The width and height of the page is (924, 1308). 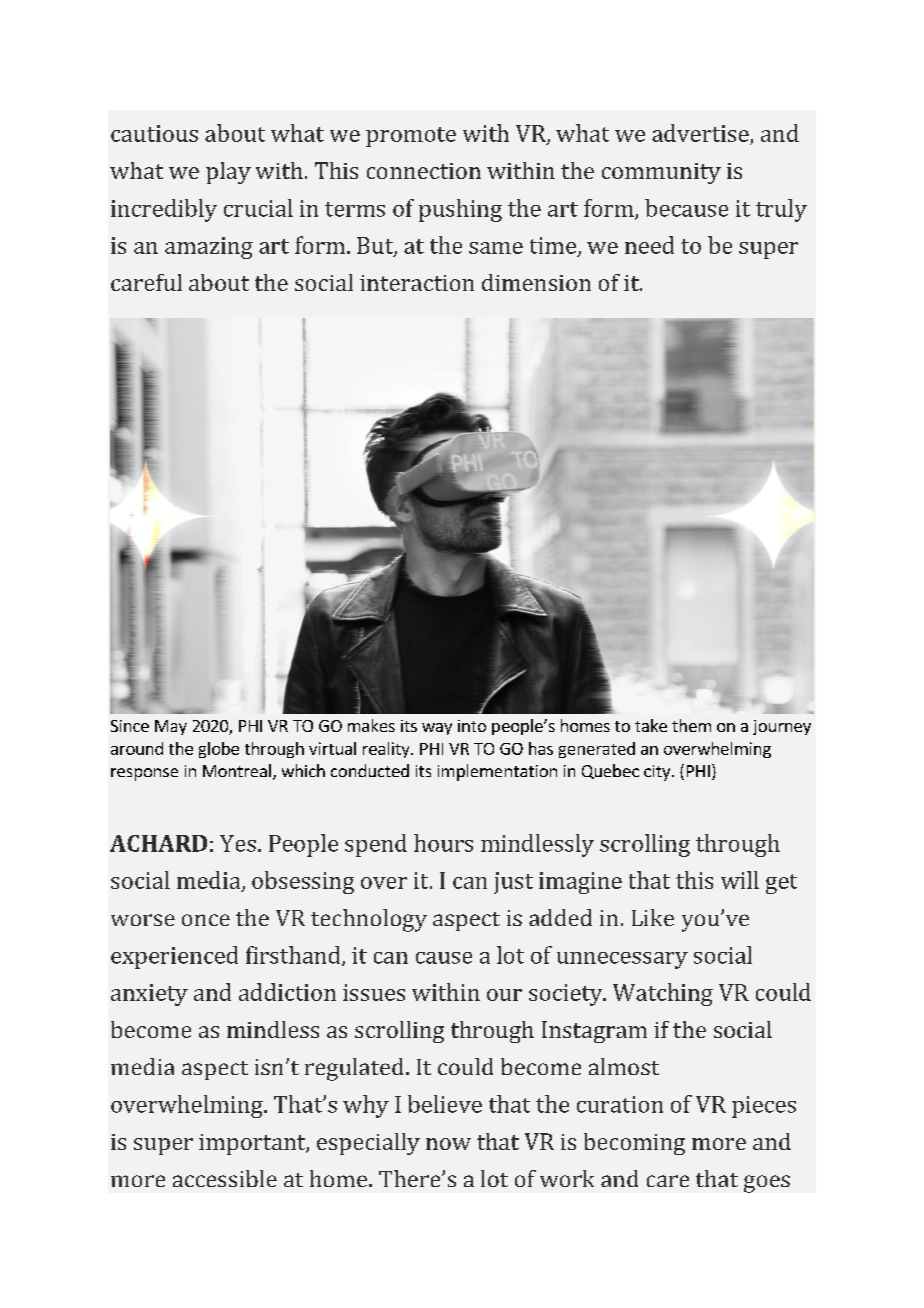 I want to click on now, so click(x=448, y=1144).
